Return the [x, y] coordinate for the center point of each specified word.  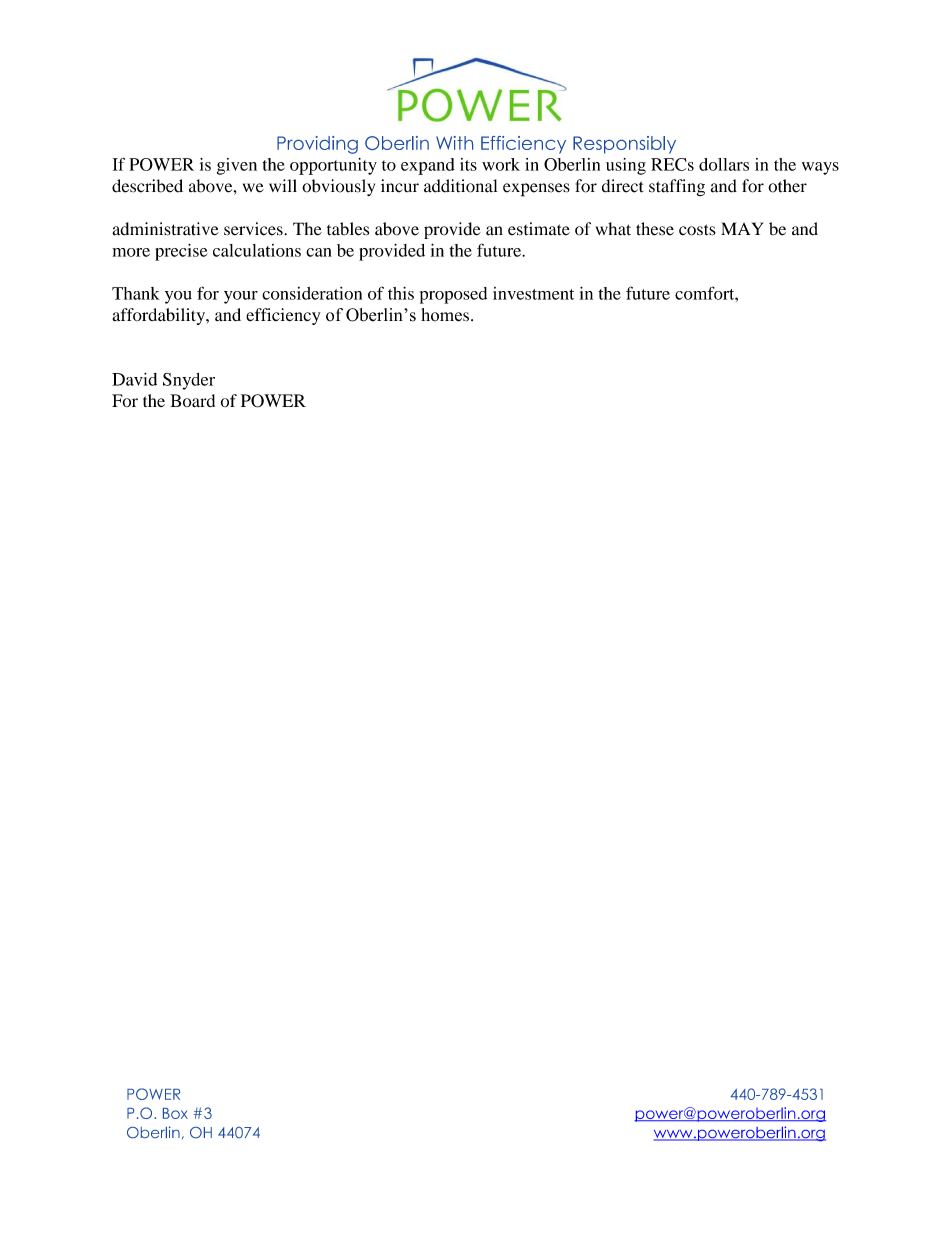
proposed [453, 295]
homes [445, 315]
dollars [724, 164]
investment [533, 293]
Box [175, 1113]
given [237, 166]
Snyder [189, 381]
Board [192, 400]
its [468, 164]
